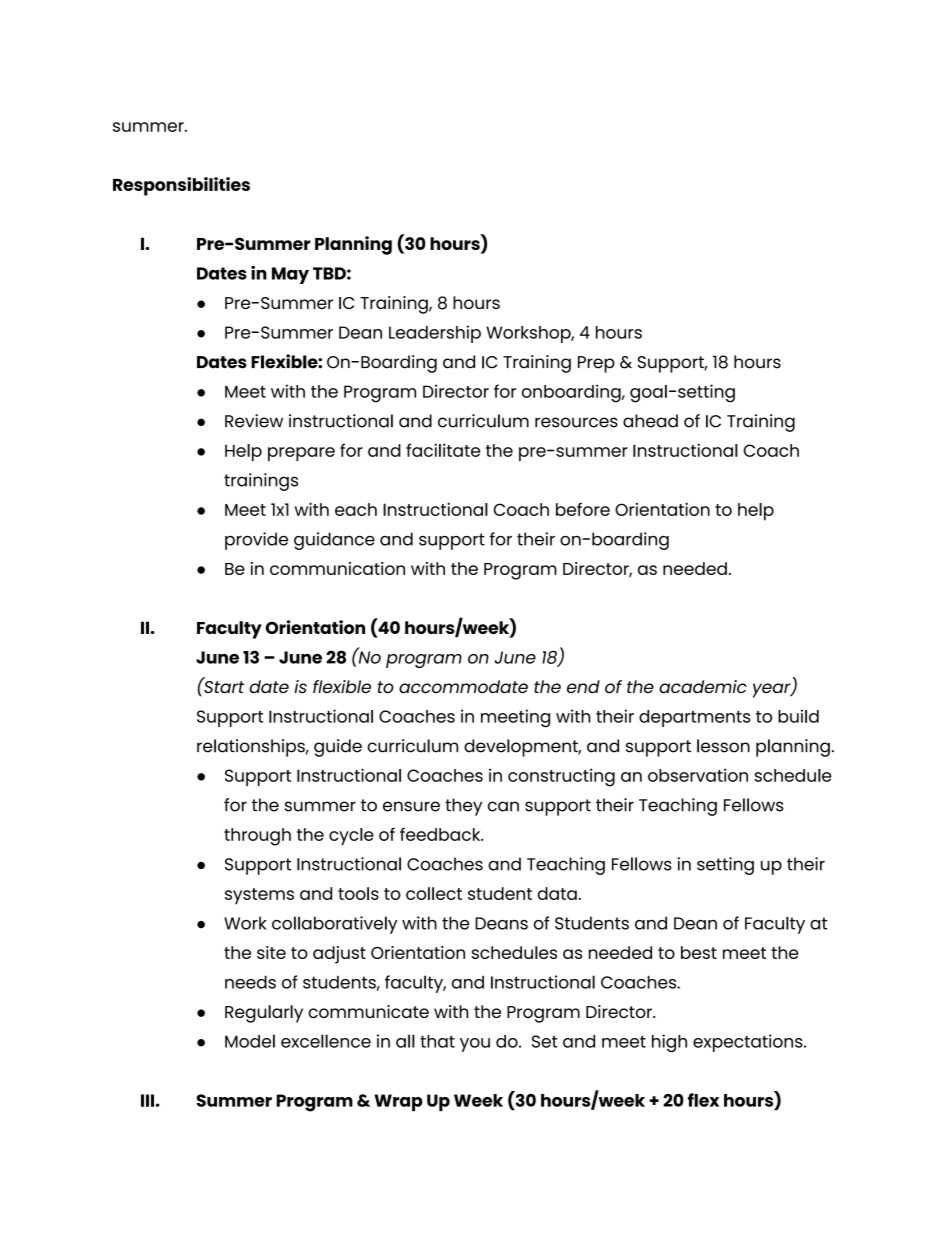 This image has height=1233, width=952. What do you see at coordinates (181, 186) in the image?
I see `Responsibilities` at bounding box center [181, 186].
